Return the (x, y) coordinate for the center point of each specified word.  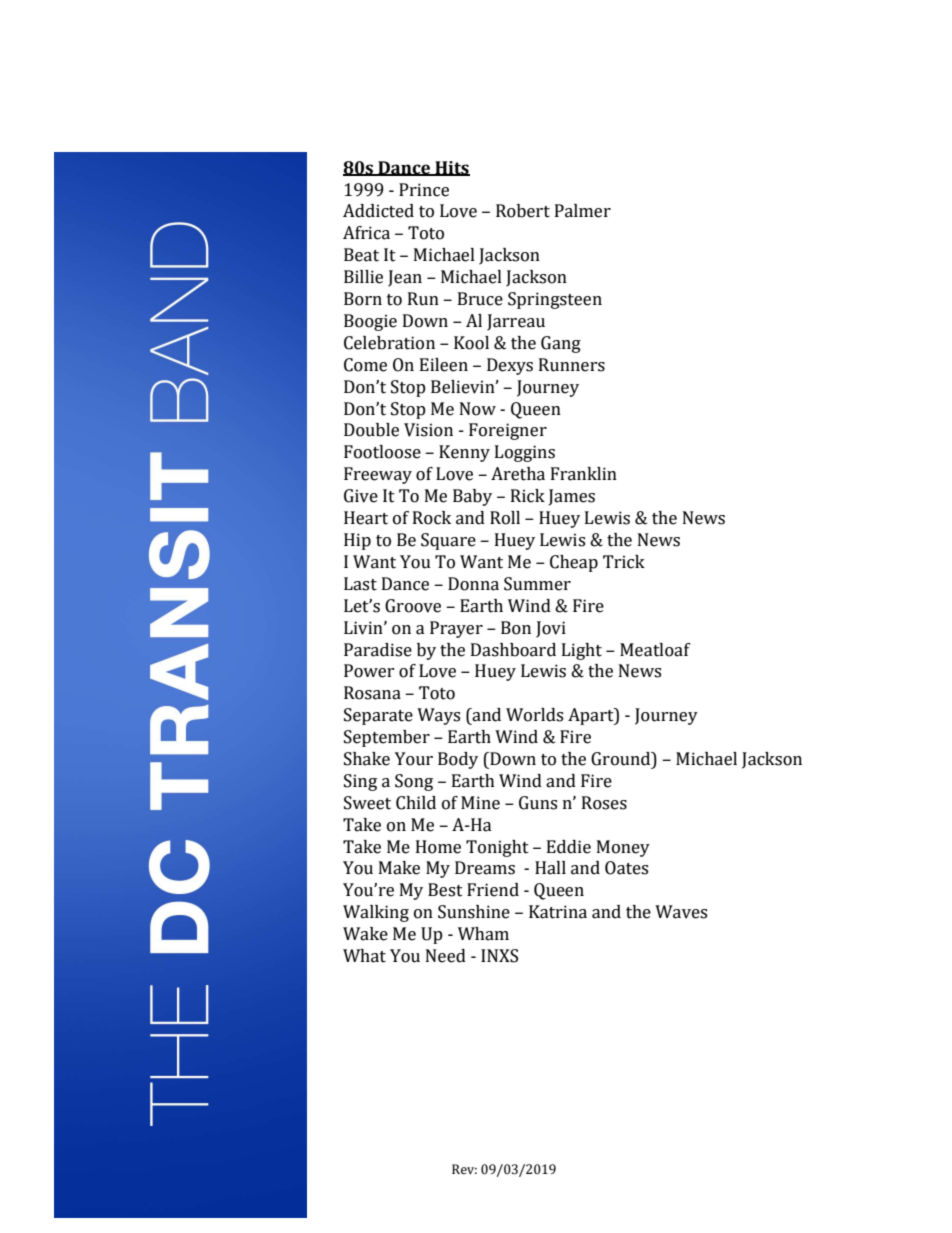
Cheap (574, 563)
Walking (376, 913)
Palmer (583, 211)
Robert (523, 211)
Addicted (378, 211)
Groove (413, 606)
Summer (537, 584)
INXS (499, 956)
